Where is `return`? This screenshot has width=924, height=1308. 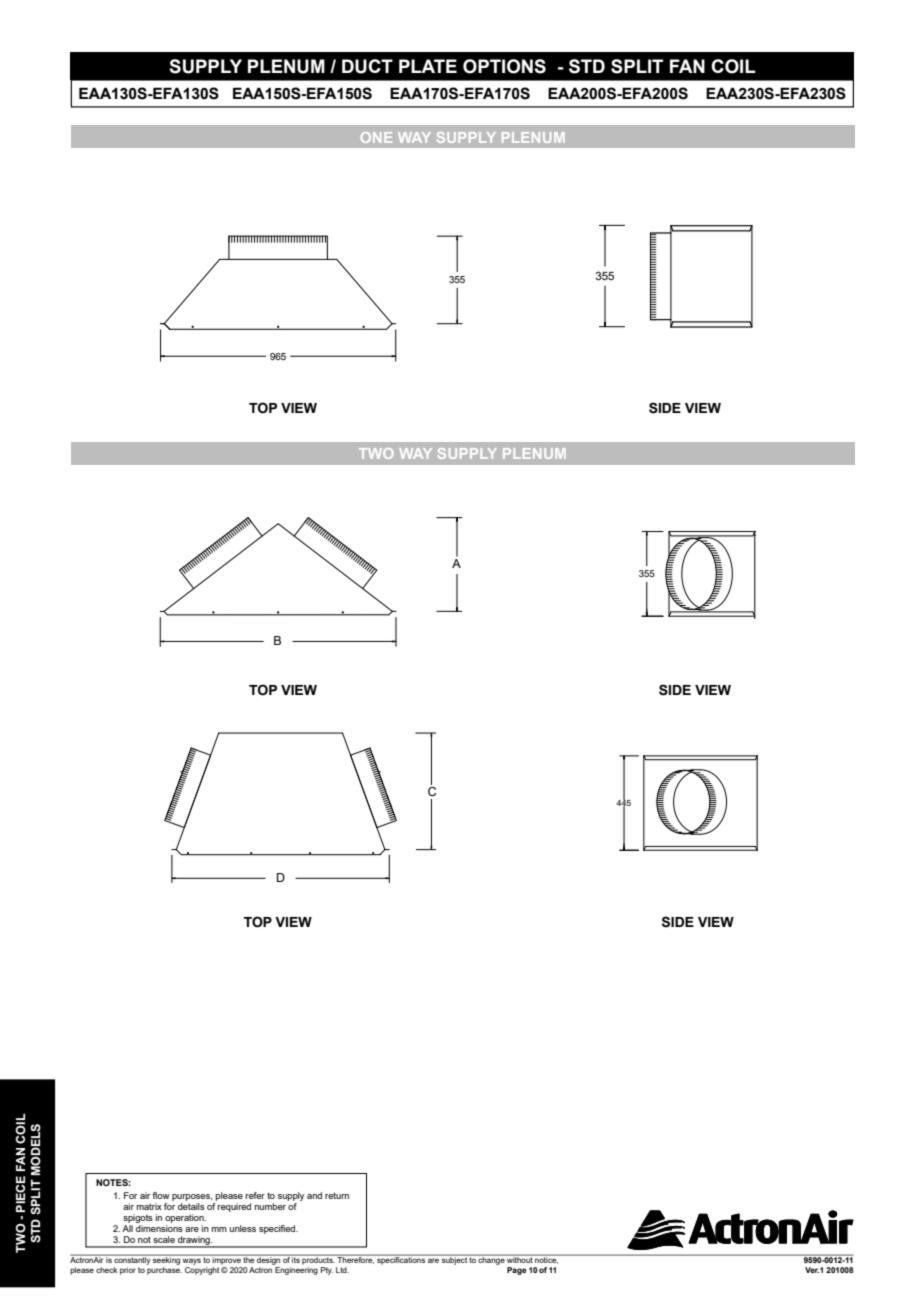
return is located at coordinates (337, 1195).
